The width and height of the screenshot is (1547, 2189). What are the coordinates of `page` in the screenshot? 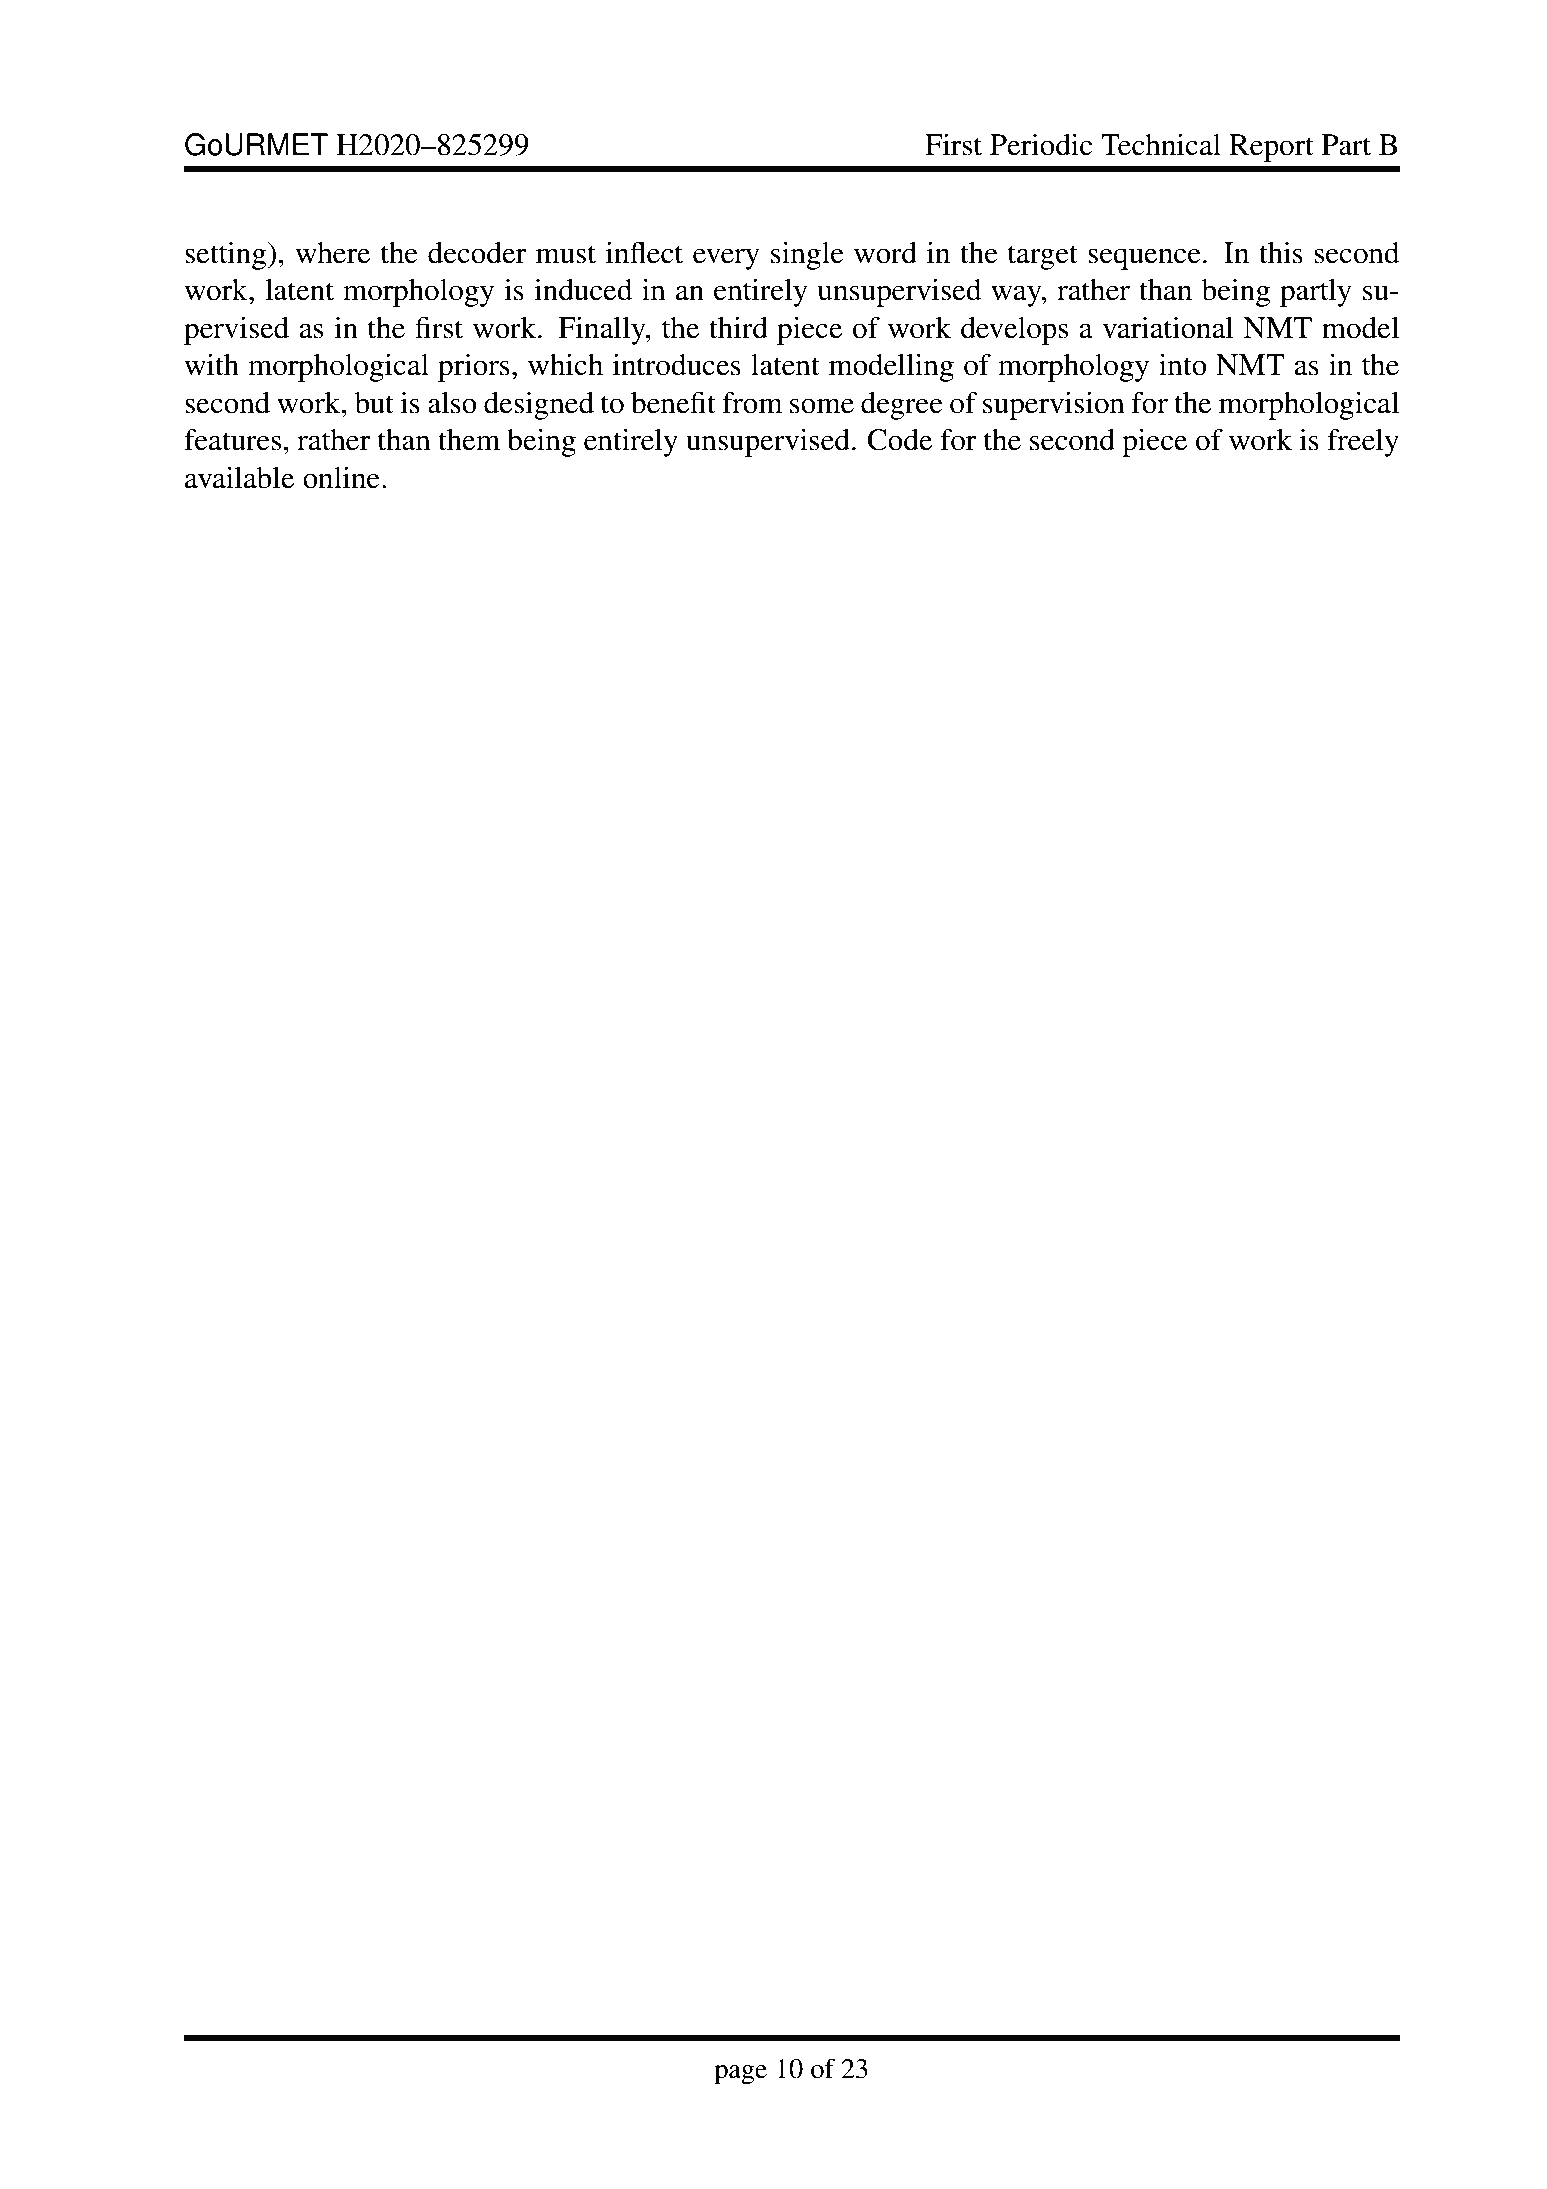 It's located at (740, 2074).
